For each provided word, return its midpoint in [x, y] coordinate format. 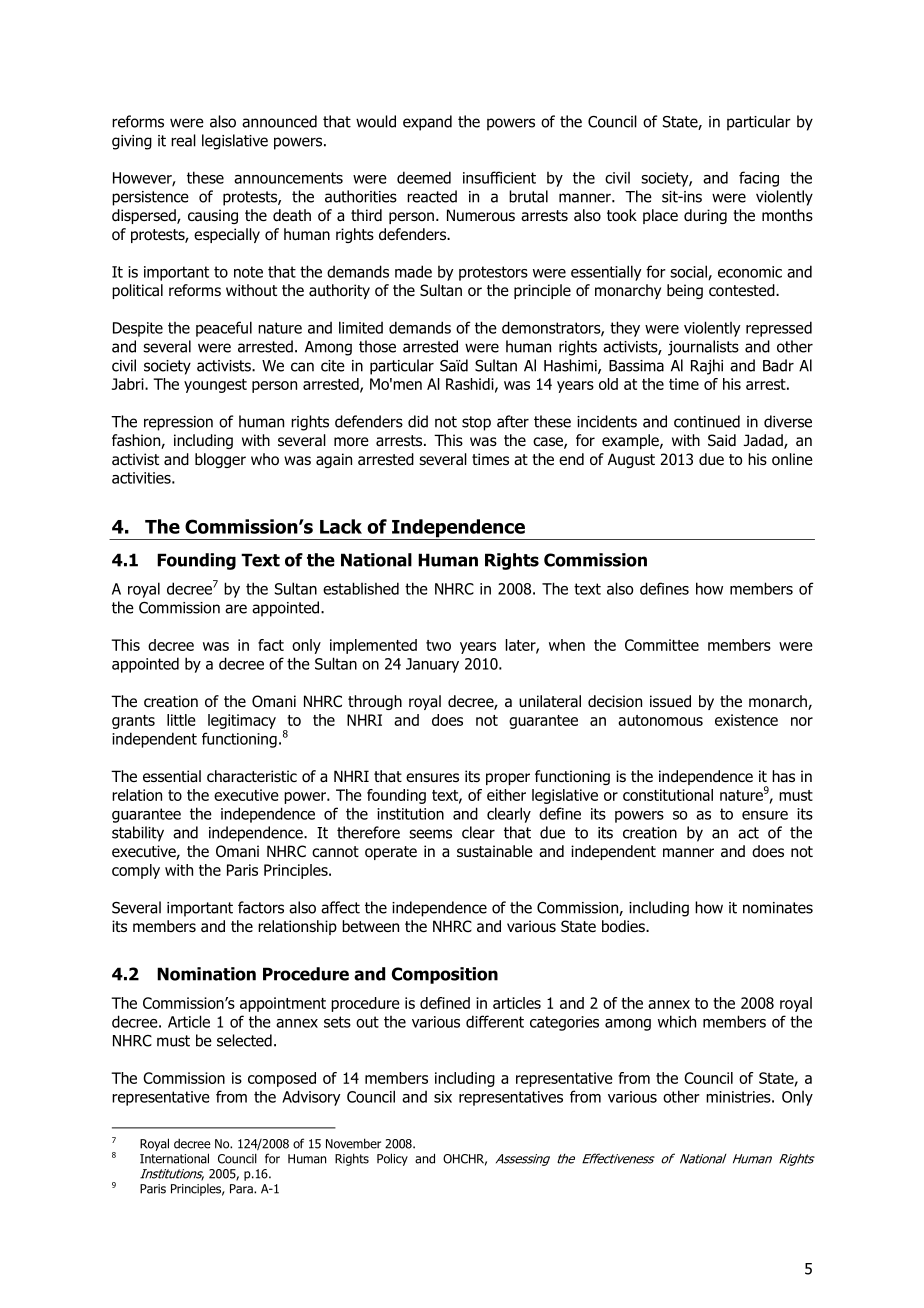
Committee [662, 645]
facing [759, 179]
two [438, 645]
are [236, 609]
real [183, 140]
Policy [392, 1159]
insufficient [499, 177]
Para [242, 1189]
